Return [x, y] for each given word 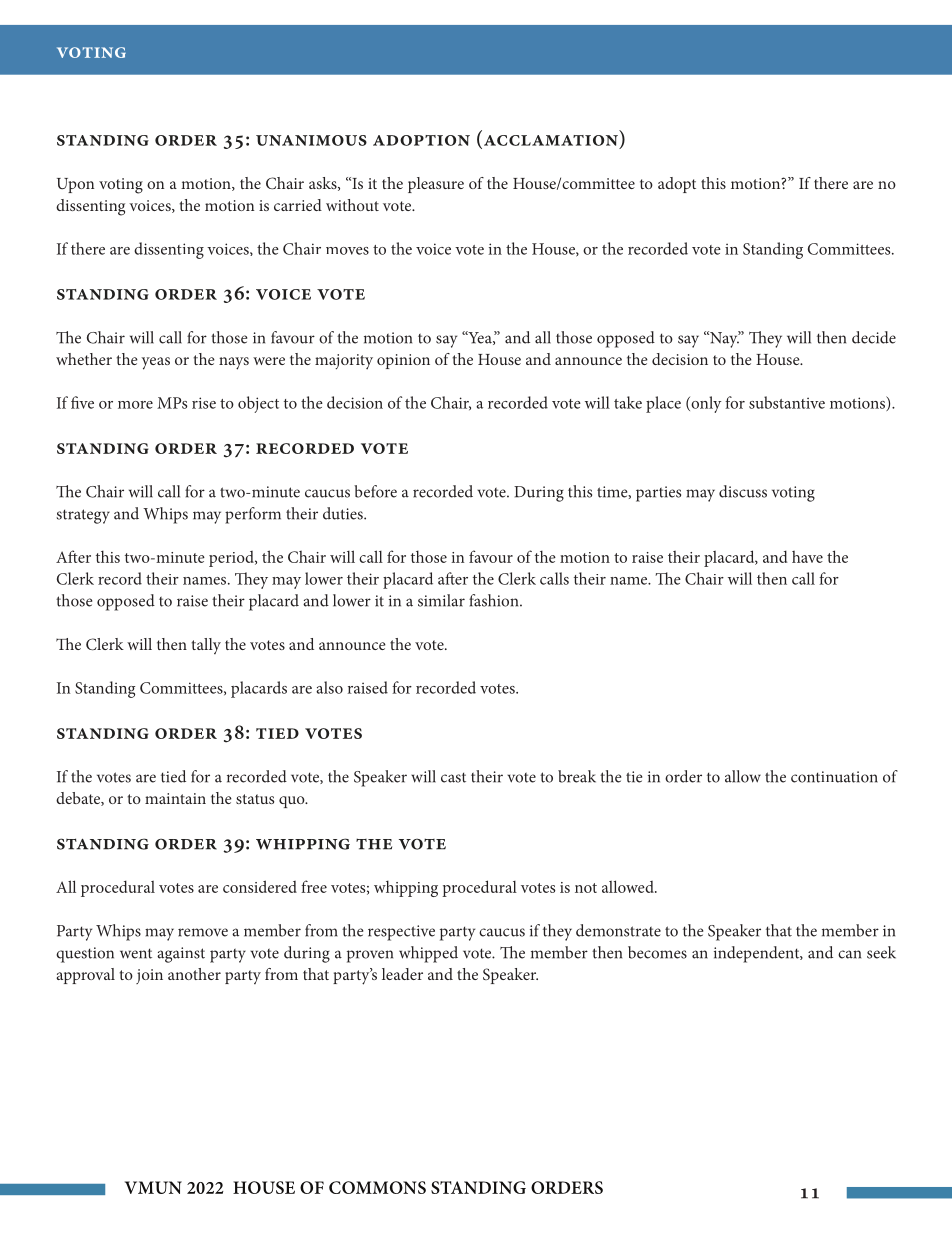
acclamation [549, 141]
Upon [75, 185]
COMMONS [377, 1187]
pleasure [436, 185]
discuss [743, 491]
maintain [175, 798]
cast [453, 777]
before [375, 491]
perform [253, 515]
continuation [834, 777]
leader [402, 974]
